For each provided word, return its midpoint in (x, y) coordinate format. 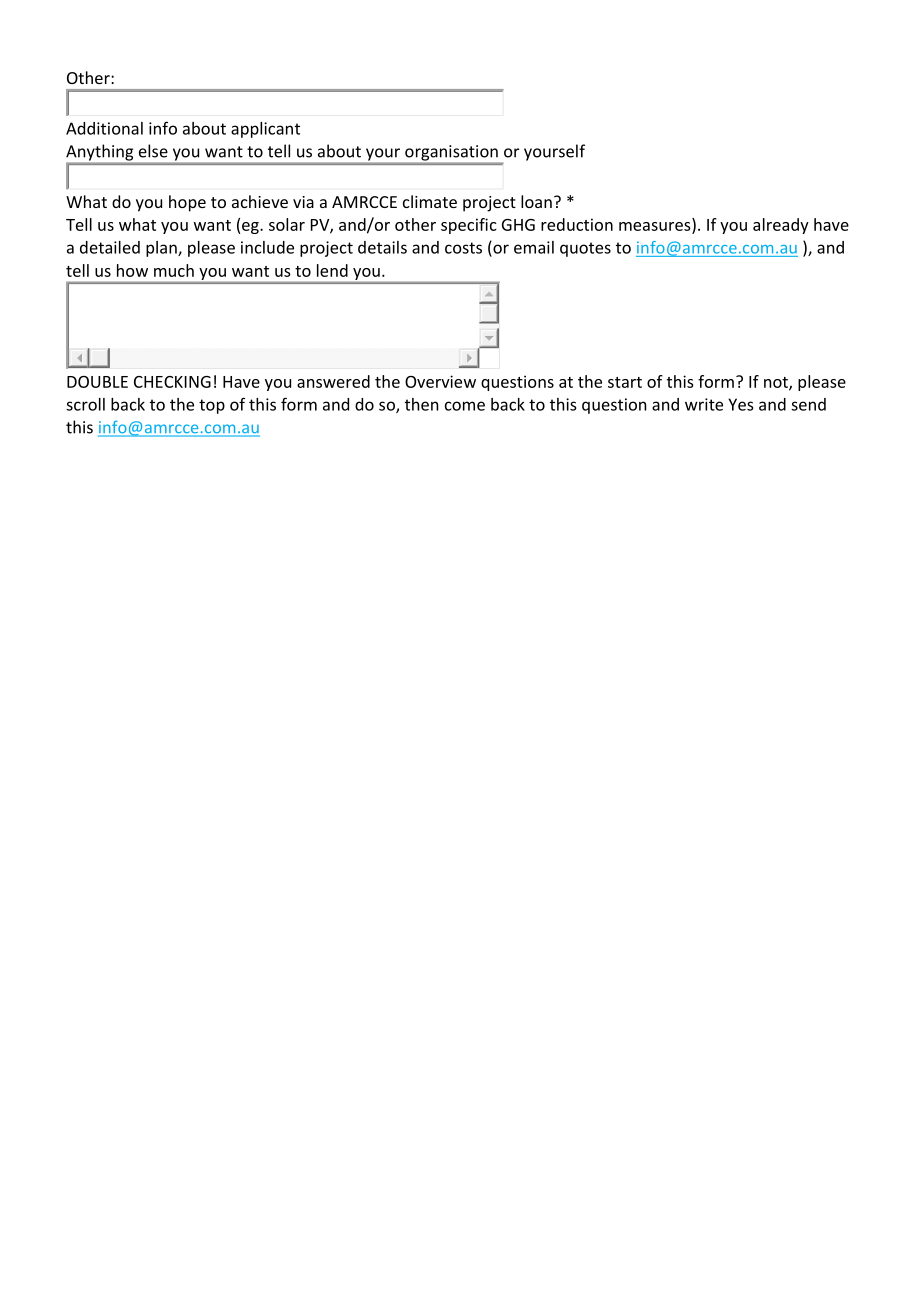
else (153, 151)
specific (469, 226)
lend (332, 270)
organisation (451, 153)
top (212, 406)
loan (536, 201)
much (174, 270)
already (781, 226)
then (422, 404)
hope (187, 203)
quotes (585, 249)
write (704, 404)
